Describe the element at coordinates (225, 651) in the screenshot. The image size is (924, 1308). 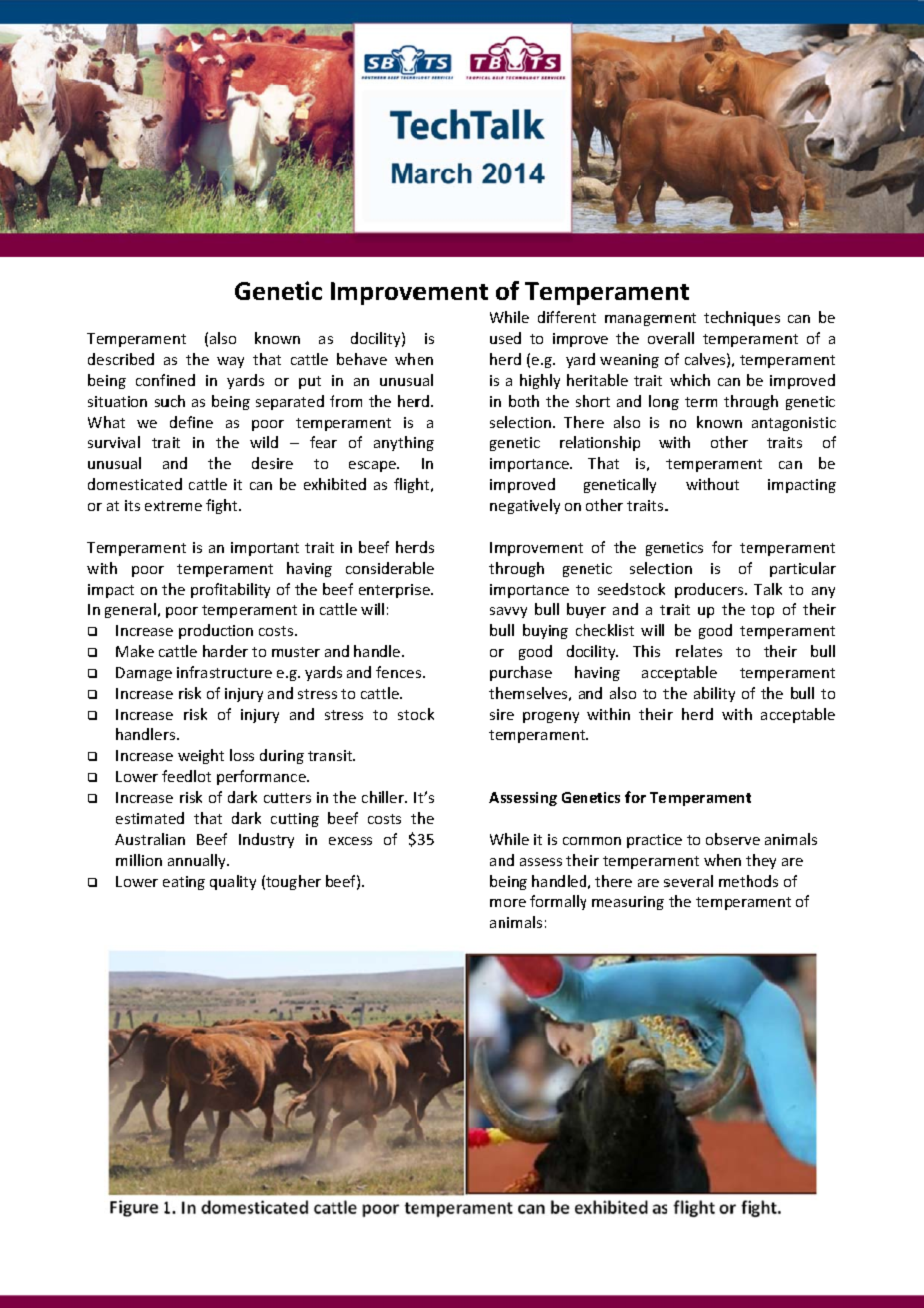
I see `harder` at that location.
